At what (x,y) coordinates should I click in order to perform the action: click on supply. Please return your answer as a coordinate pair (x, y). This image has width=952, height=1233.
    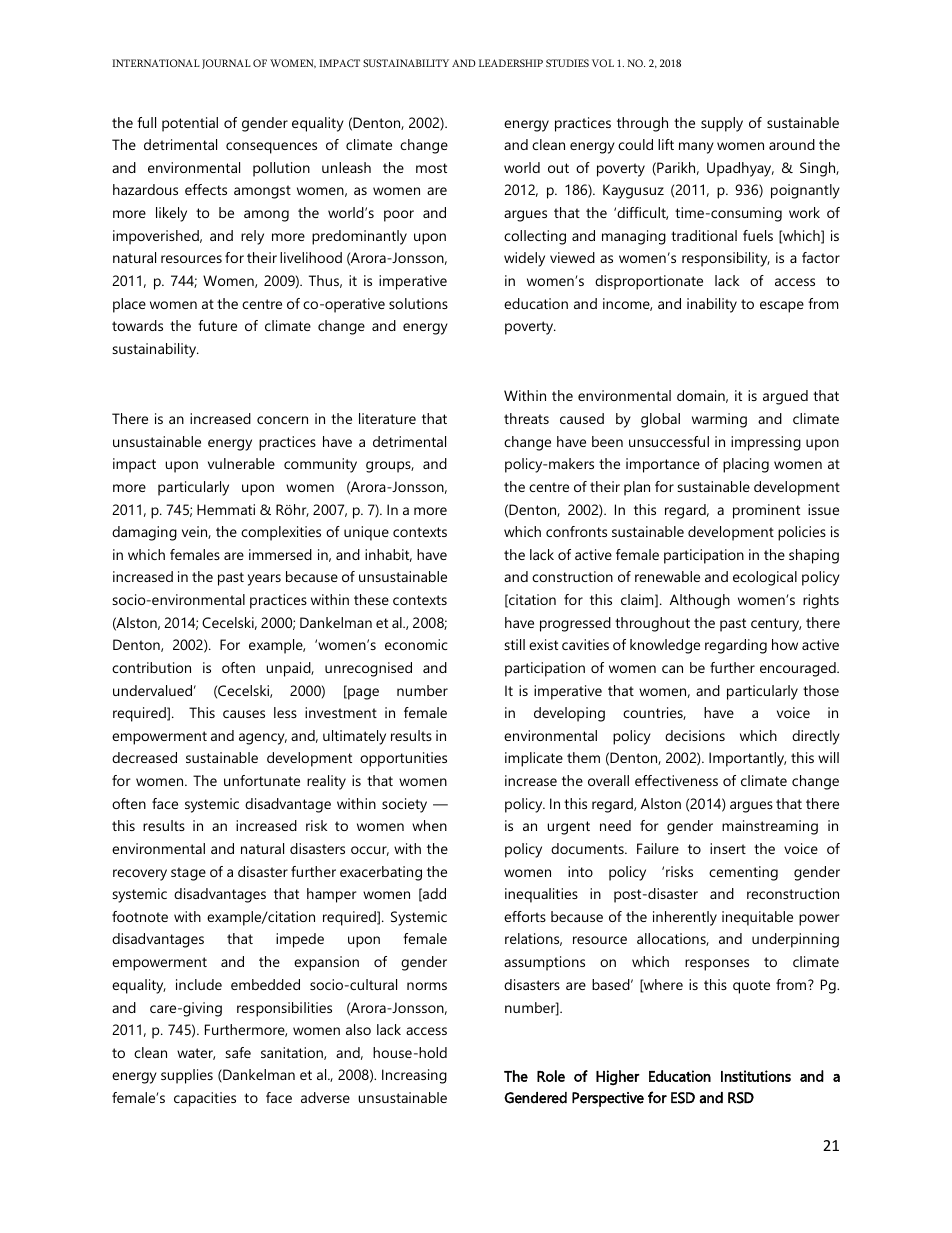
    Looking at the image, I should click on (722, 124).
